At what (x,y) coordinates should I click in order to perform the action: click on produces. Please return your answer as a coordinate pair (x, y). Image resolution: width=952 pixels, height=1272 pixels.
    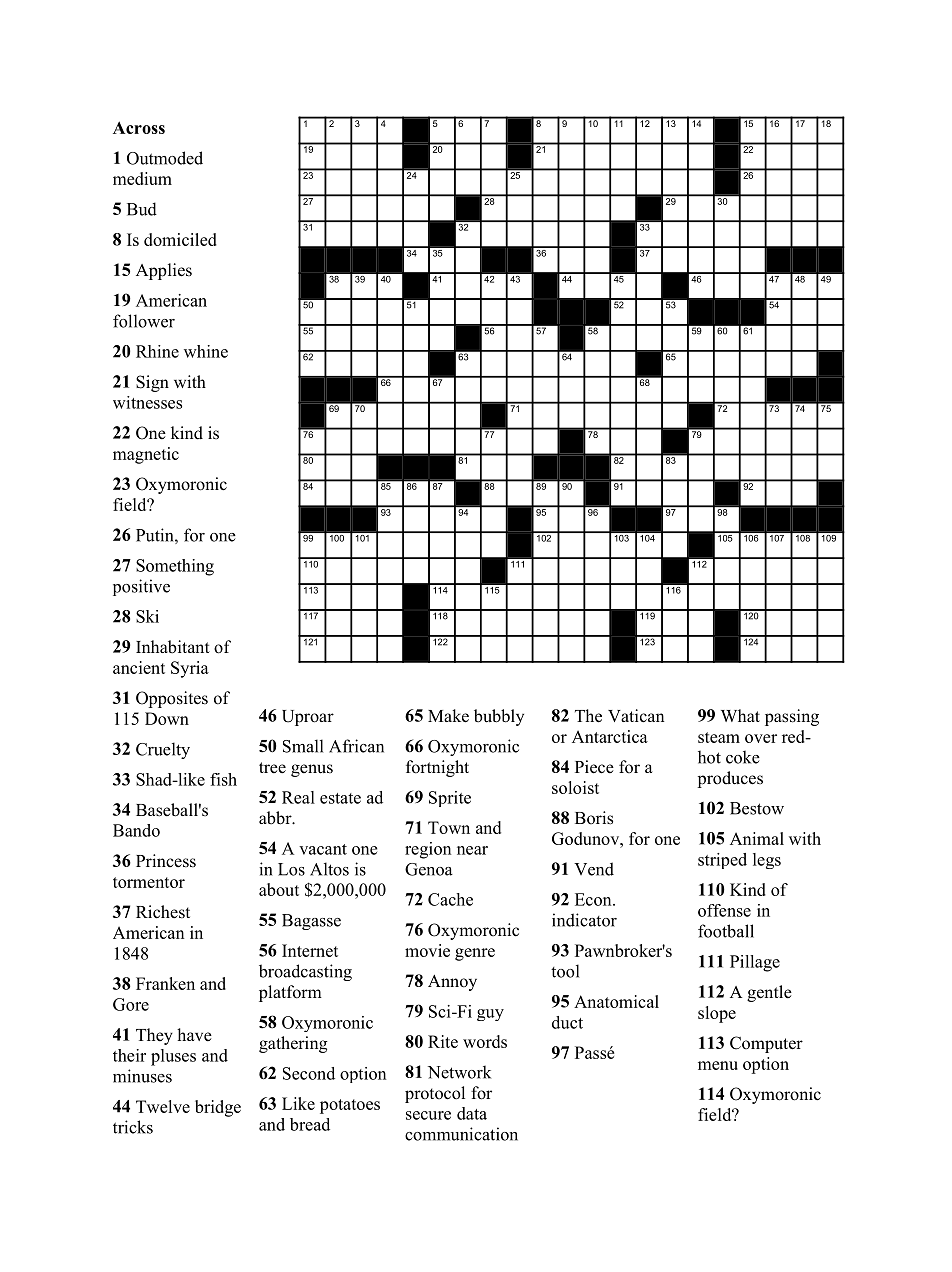
    Looking at the image, I should click on (730, 779).
